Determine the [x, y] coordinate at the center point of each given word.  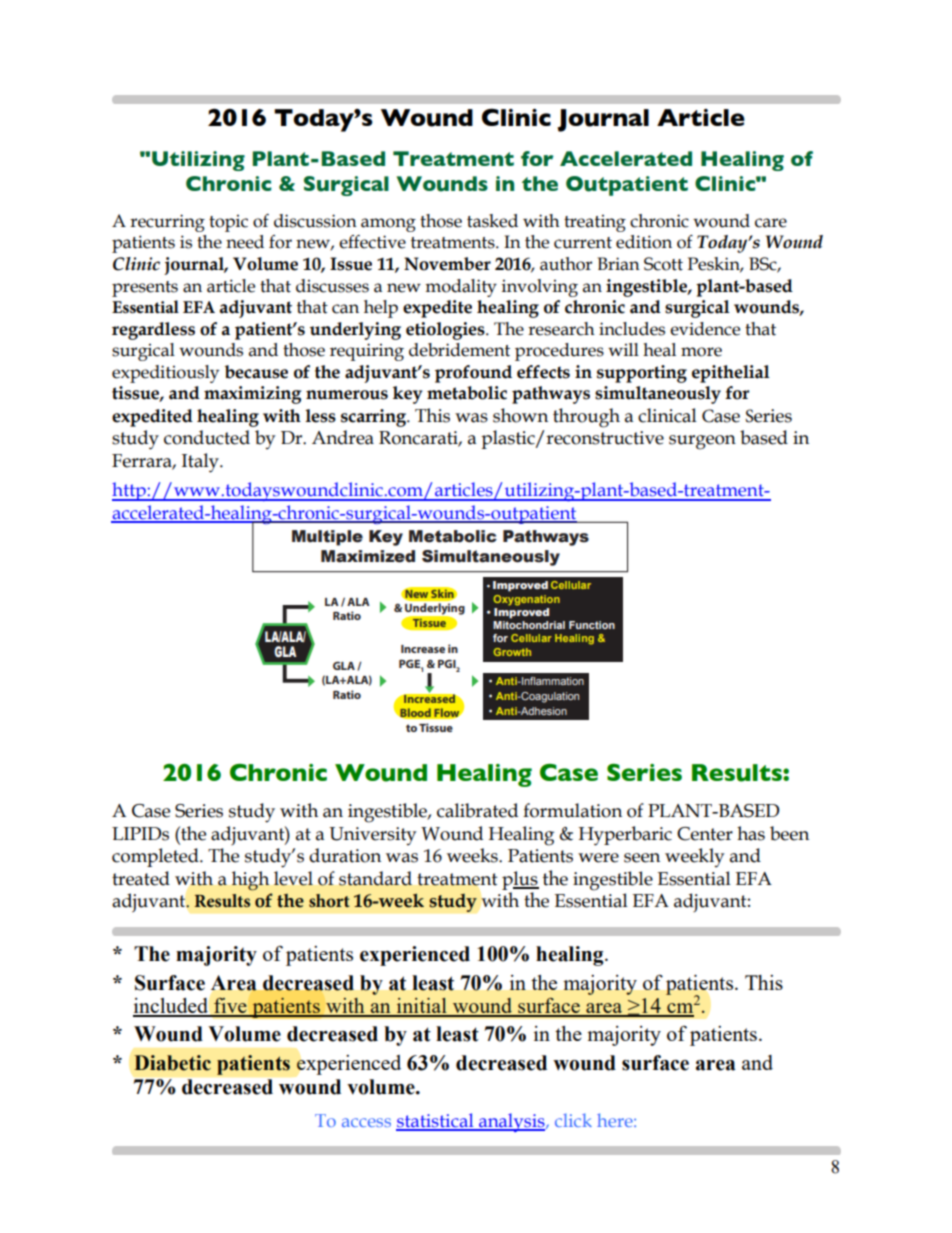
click [573, 1120]
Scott [663, 264]
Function [592, 625]
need [245, 242]
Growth [512, 652]
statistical [436, 1121]
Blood [415, 713]
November [447, 264]
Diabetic [172, 1063]
